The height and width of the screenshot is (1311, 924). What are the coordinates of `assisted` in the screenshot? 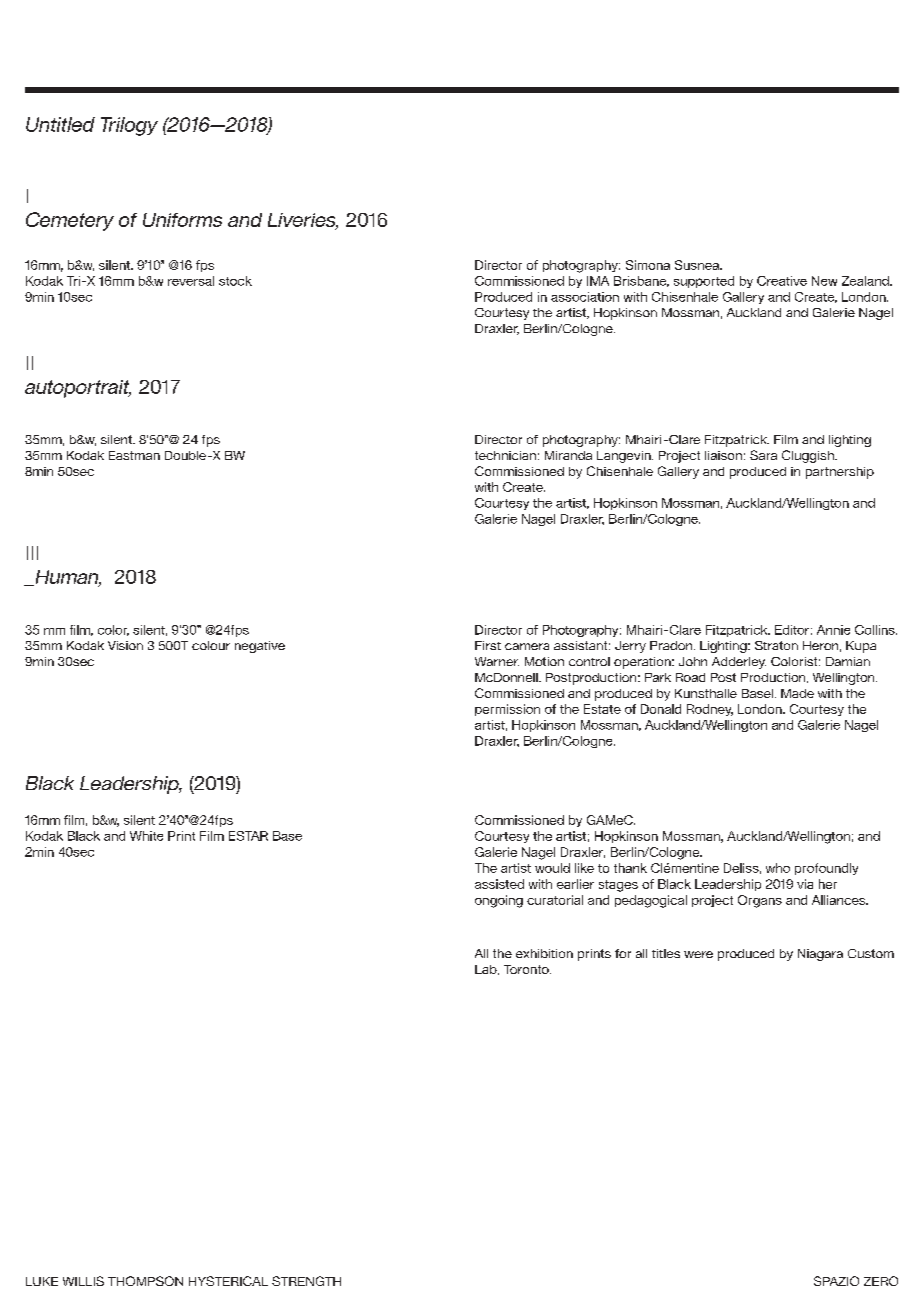 It's located at (499, 884).
